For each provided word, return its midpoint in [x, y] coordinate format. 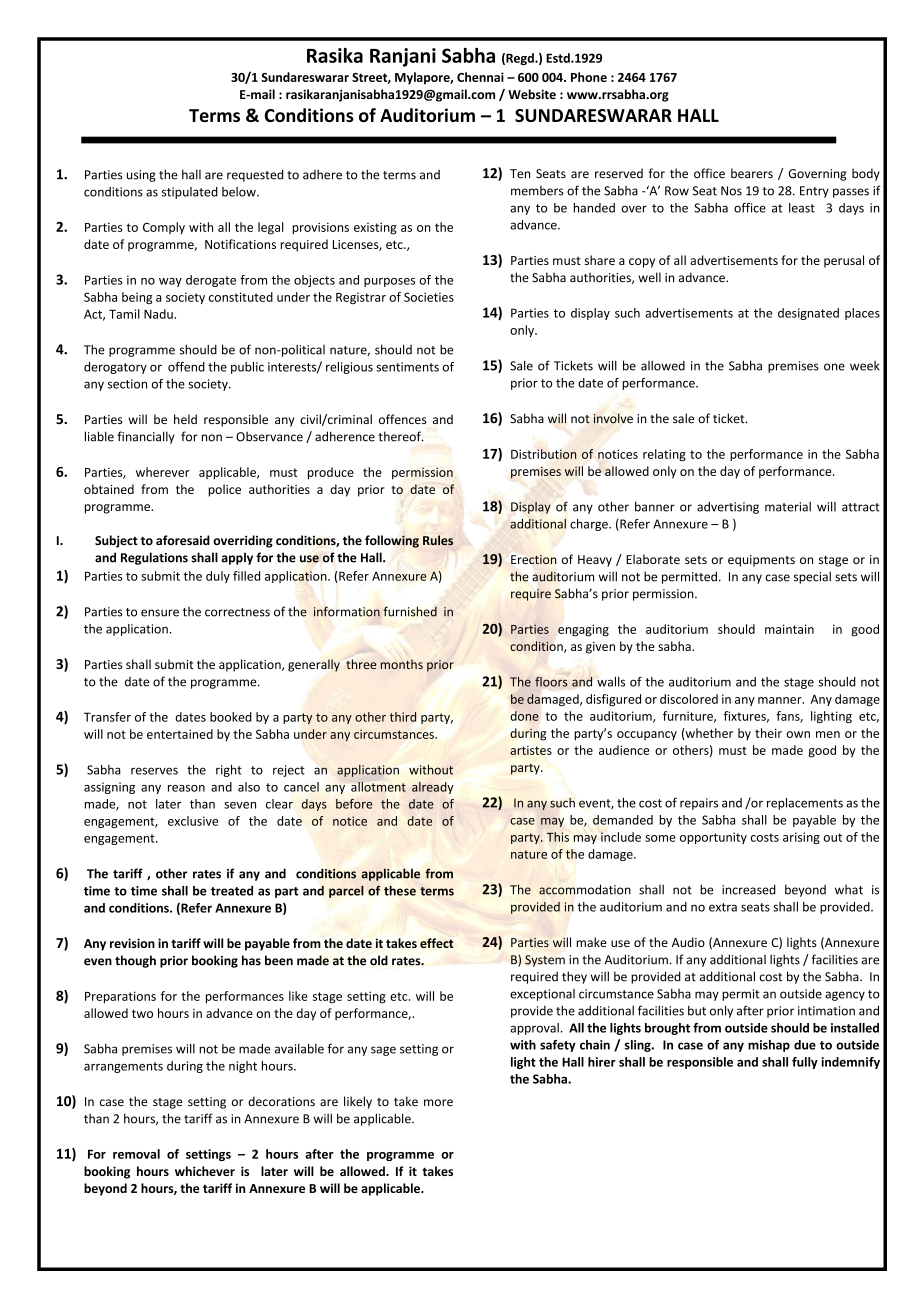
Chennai [480, 77]
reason [186, 788]
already [432, 788]
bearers [752, 173]
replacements [805, 804]
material [788, 507]
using [141, 176]
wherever [163, 472]
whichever [205, 1171]
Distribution [544, 454]
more [438, 1102]
